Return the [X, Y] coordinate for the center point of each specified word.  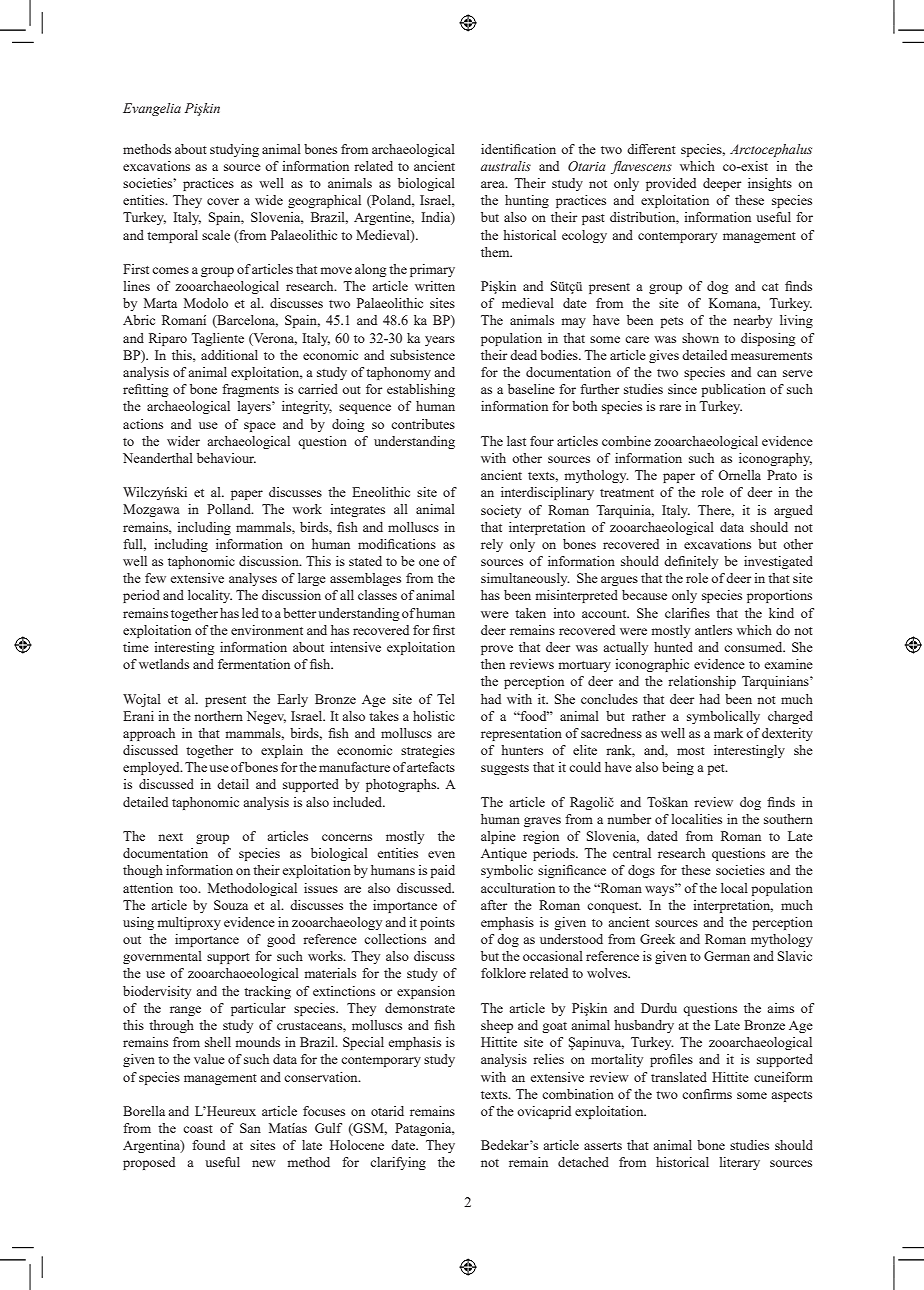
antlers [713, 630]
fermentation [254, 664]
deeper [722, 184]
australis [506, 166]
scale [216, 235]
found [208, 1145]
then [493, 664]
